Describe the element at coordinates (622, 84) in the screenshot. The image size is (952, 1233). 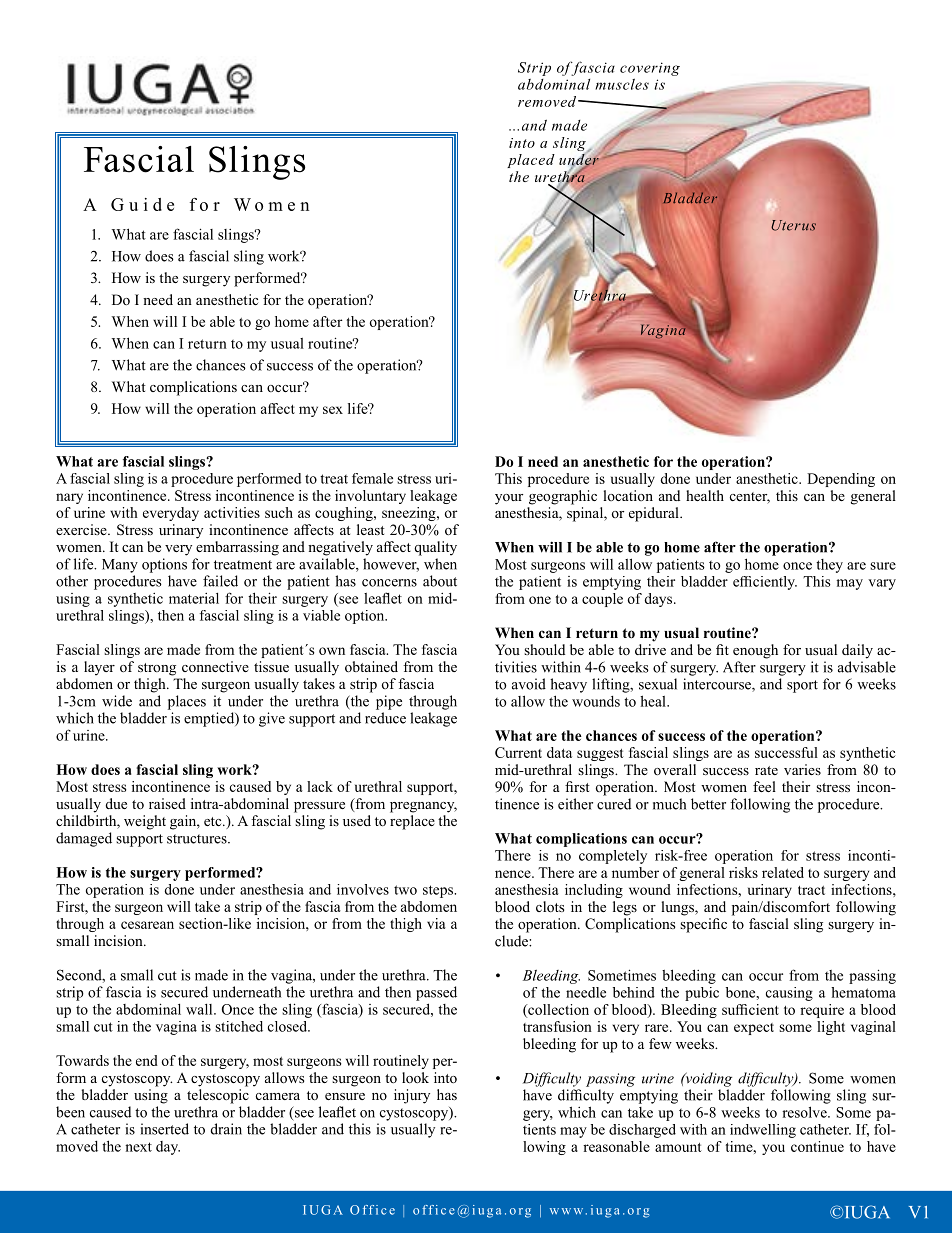
I see `muscles` at that location.
